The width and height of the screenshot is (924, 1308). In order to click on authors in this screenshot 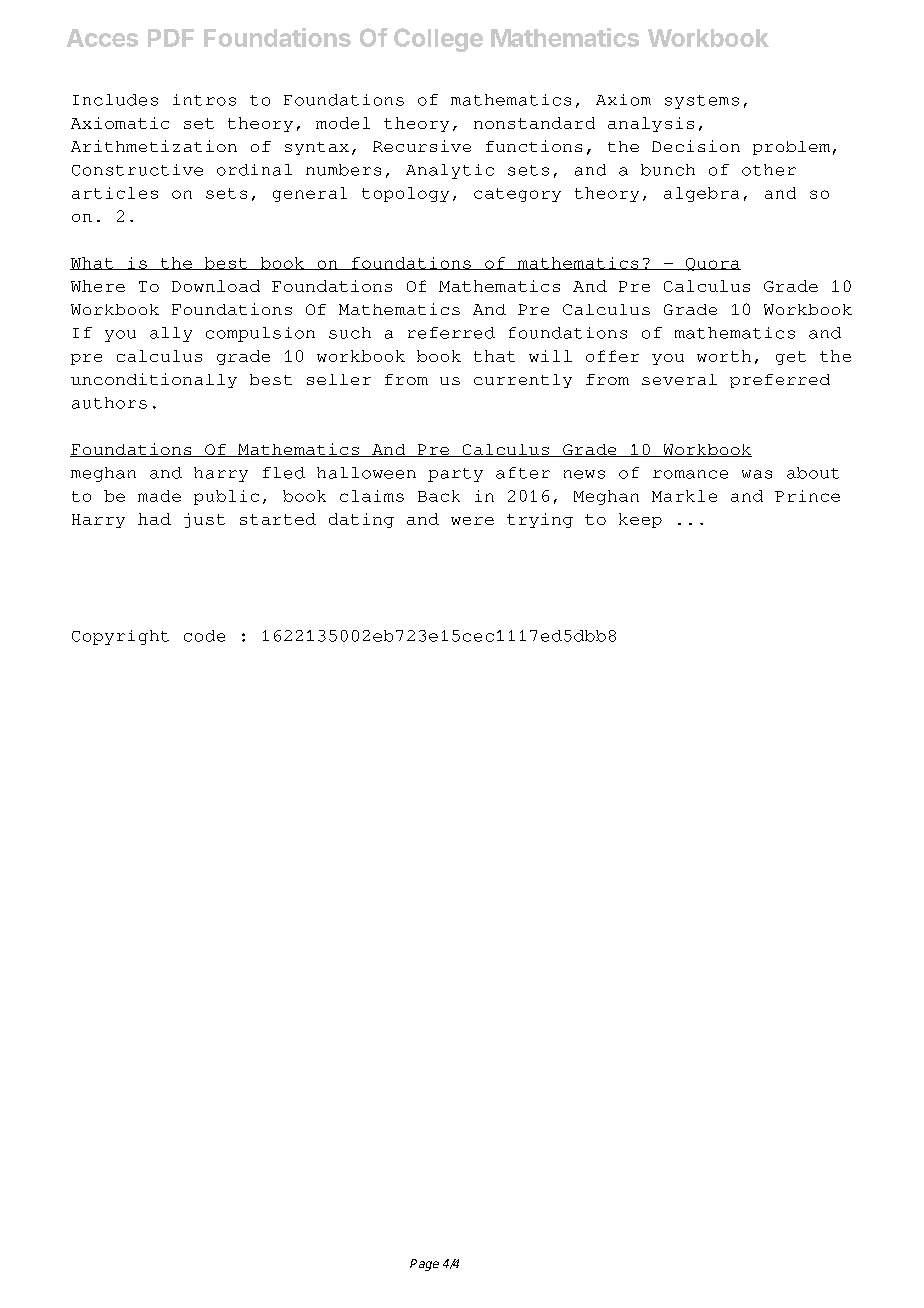, I will do `click(109, 403)`.
